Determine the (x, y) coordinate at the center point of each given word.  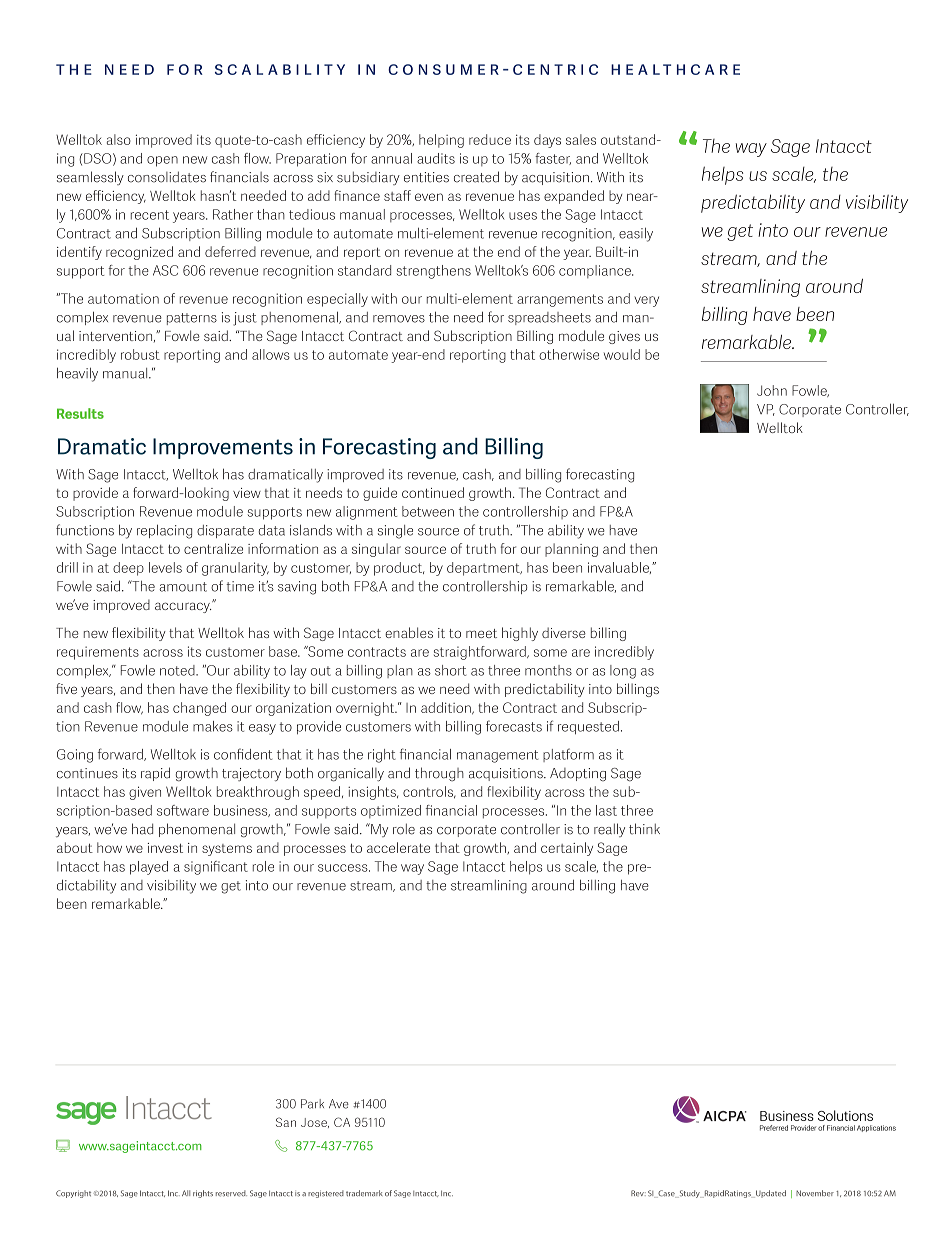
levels (165, 567)
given (145, 793)
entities (426, 177)
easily (636, 235)
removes (399, 319)
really (609, 830)
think (644, 829)
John (772, 390)
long (623, 672)
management (497, 756)
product (399, 569)
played (149, 868)
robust (140, 354)
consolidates (167, 177)
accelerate (398, 847)
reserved (231, 1193)
